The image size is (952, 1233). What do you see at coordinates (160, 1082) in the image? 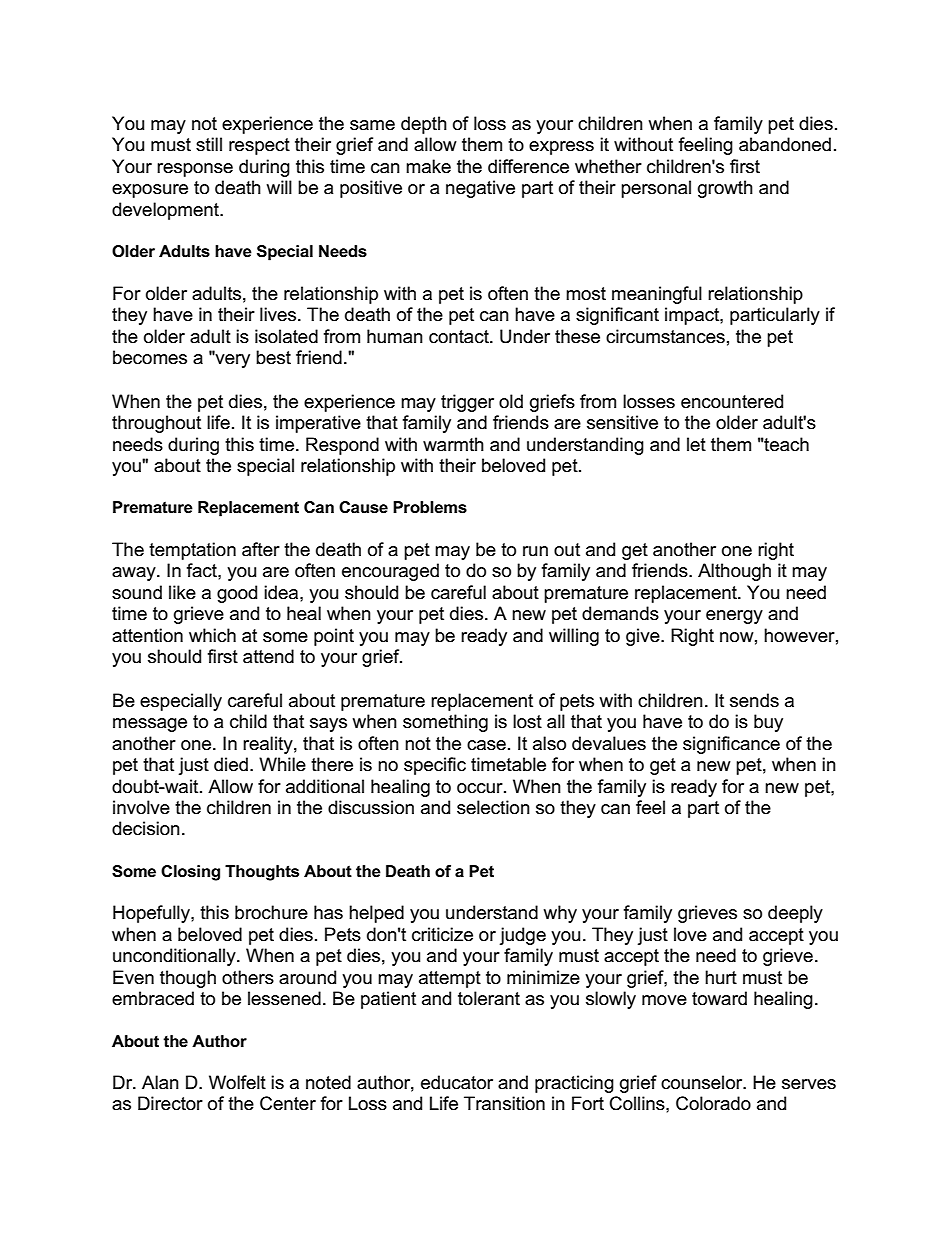
I see `Alan` at bounding box center [160, 1082].
